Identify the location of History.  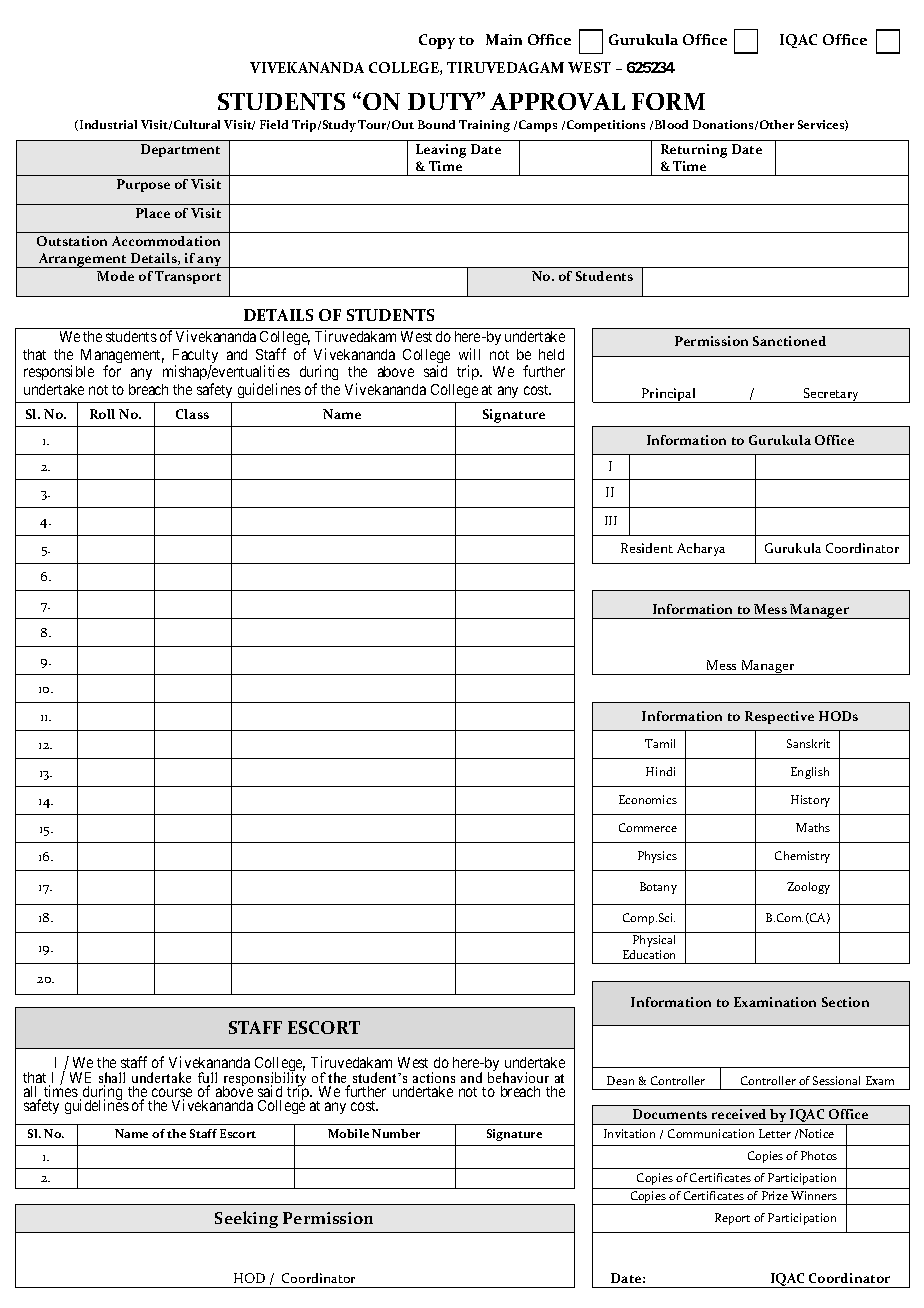
(810, 801).
